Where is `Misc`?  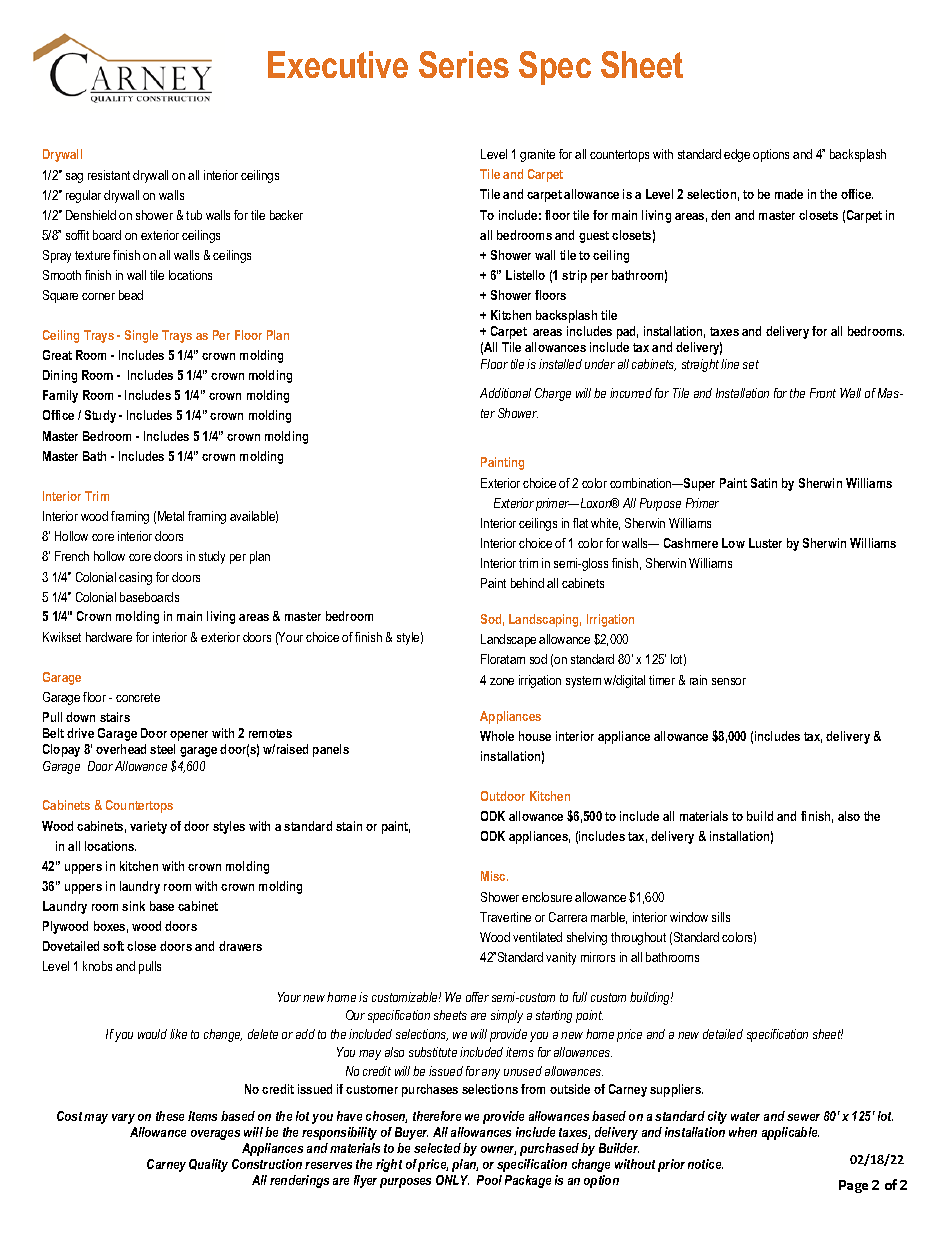
Misc is located at coordinates (494, 876).
